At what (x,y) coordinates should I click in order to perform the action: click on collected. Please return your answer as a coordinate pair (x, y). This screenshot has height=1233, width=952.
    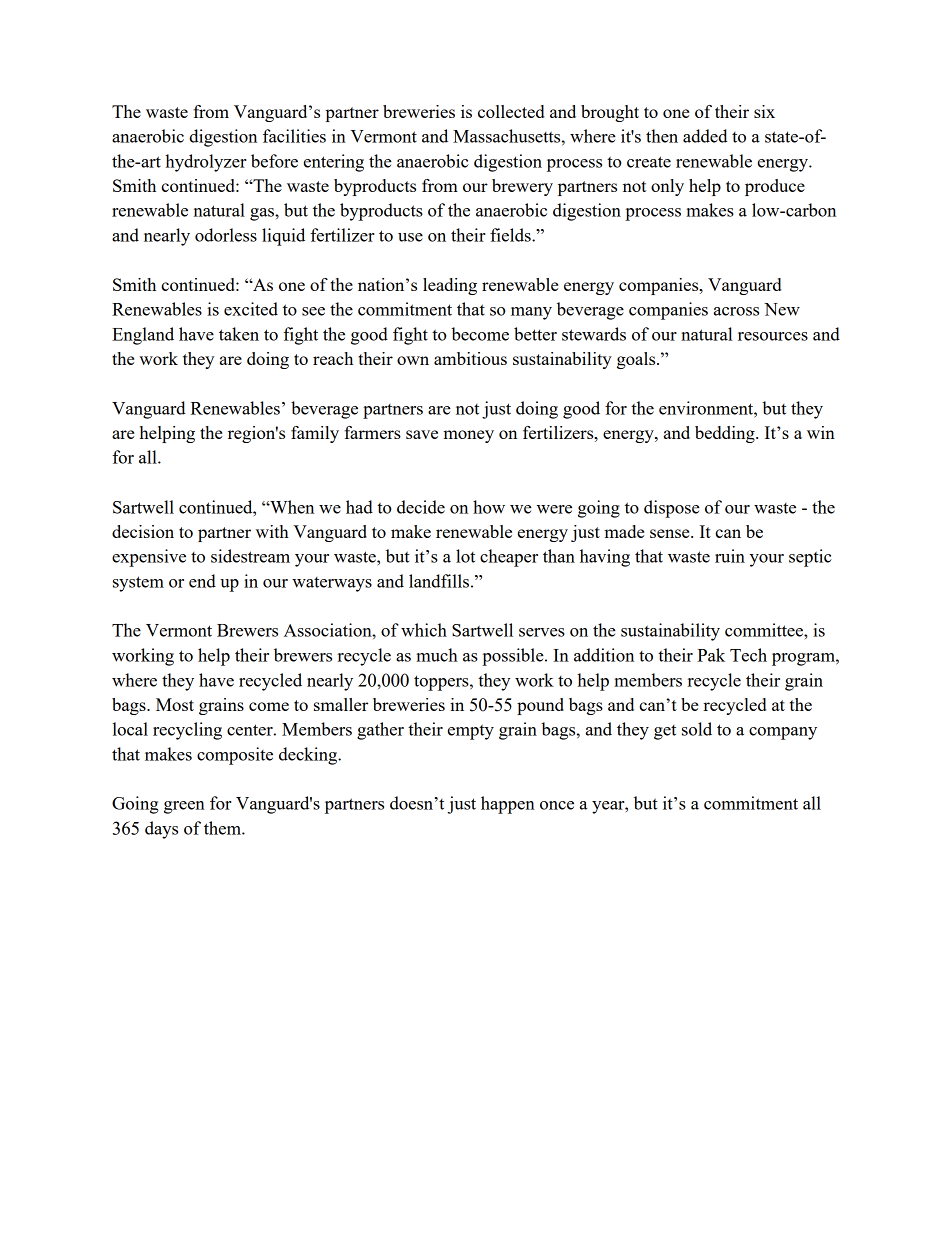
    Looking at the image, I should click on (511, 111).
